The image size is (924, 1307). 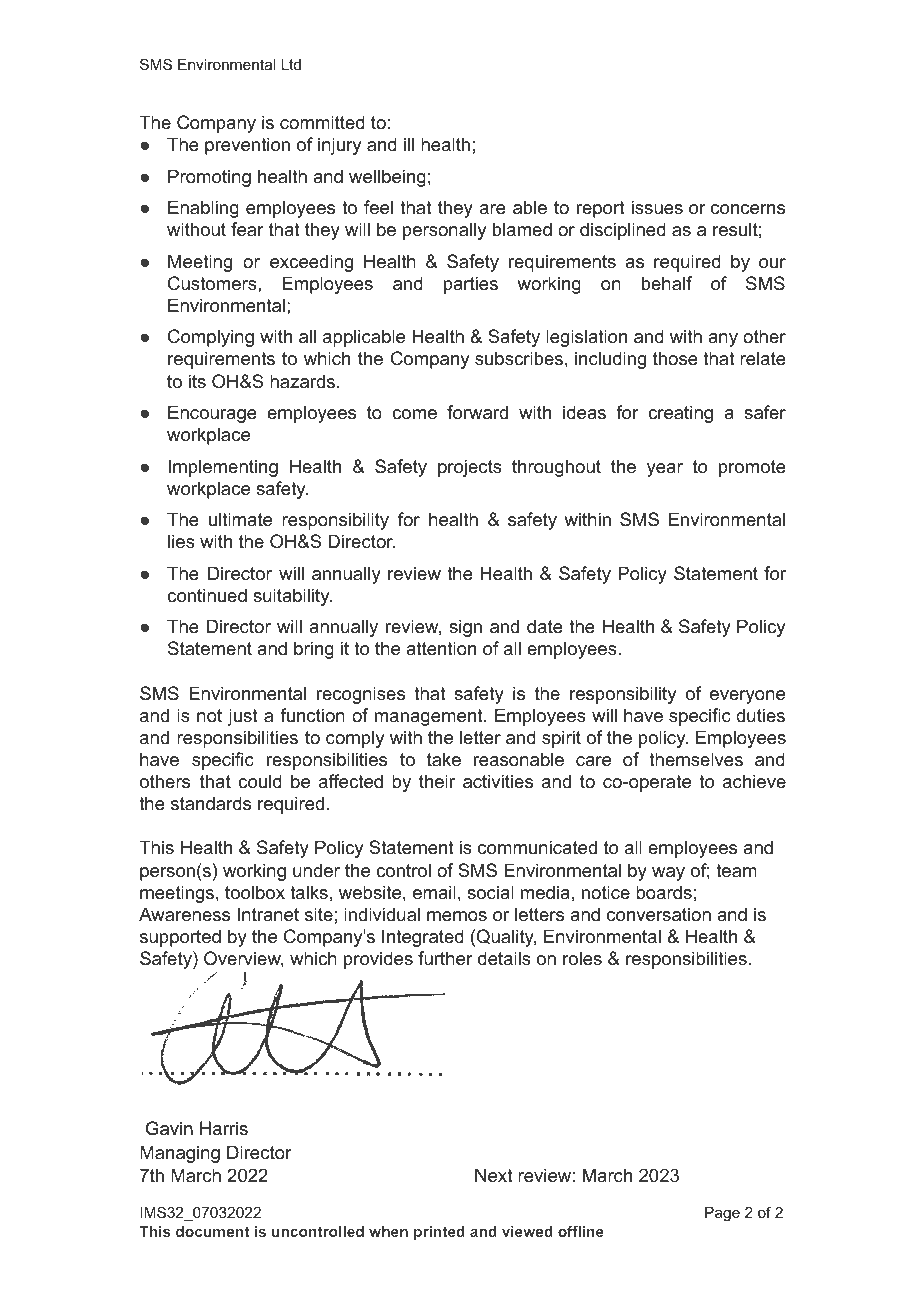 What do you see at coordinates (197, 381) in the screenshot?
I see `its` at bounding box center [197, 381].
